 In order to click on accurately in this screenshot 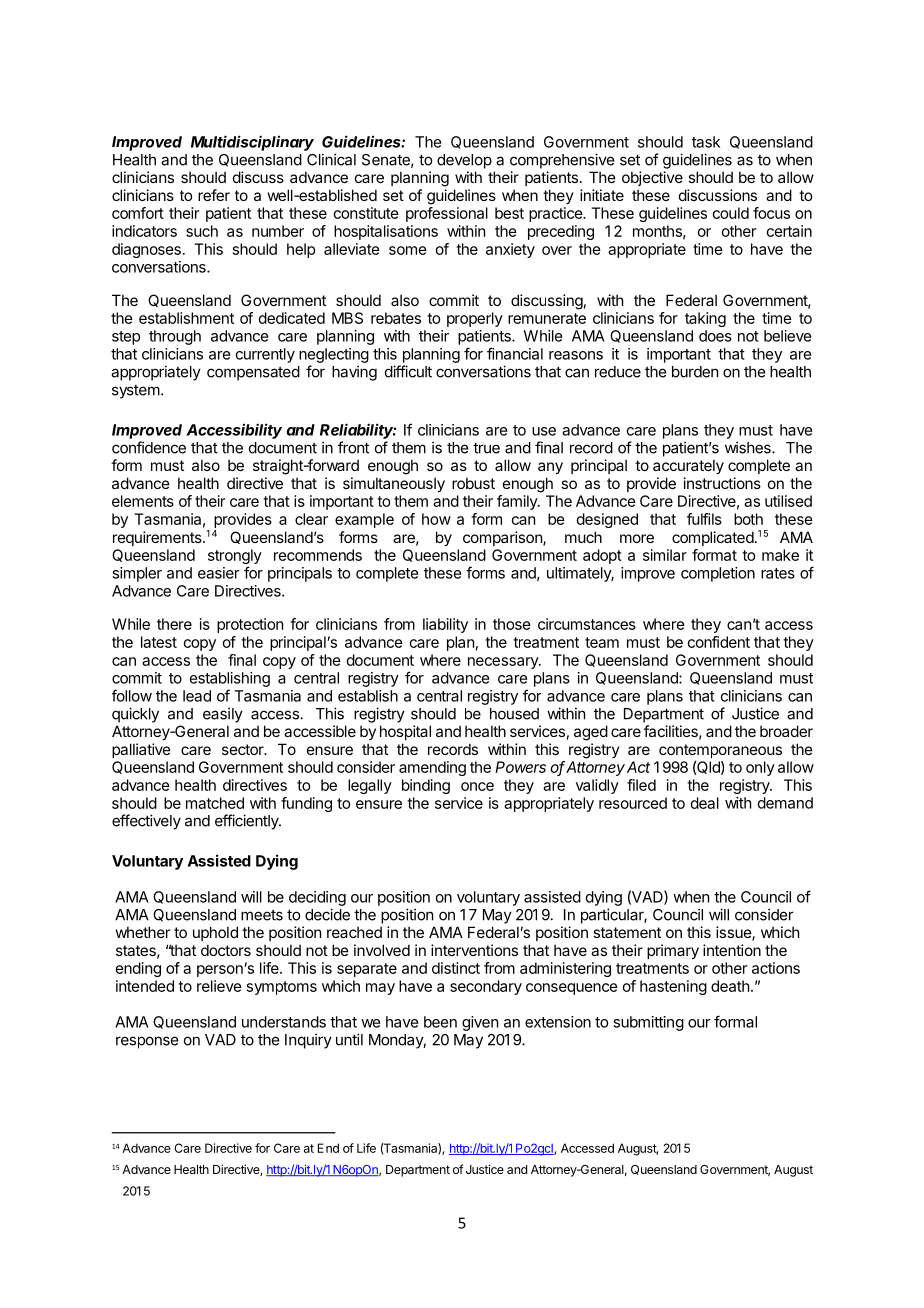, I will do `click(688, 466)`.
